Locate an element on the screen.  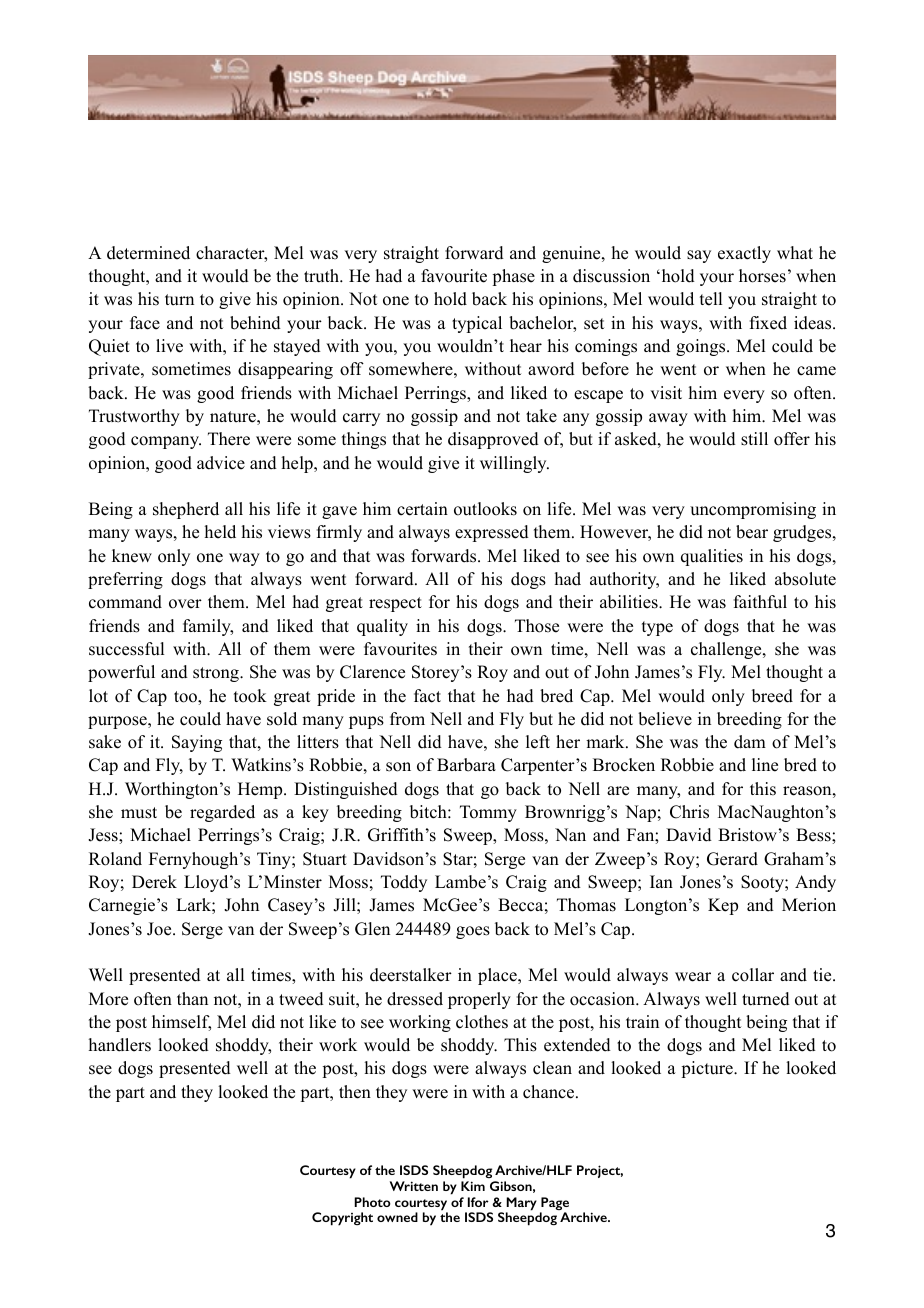
dam is located at coordinates (750, 742).
